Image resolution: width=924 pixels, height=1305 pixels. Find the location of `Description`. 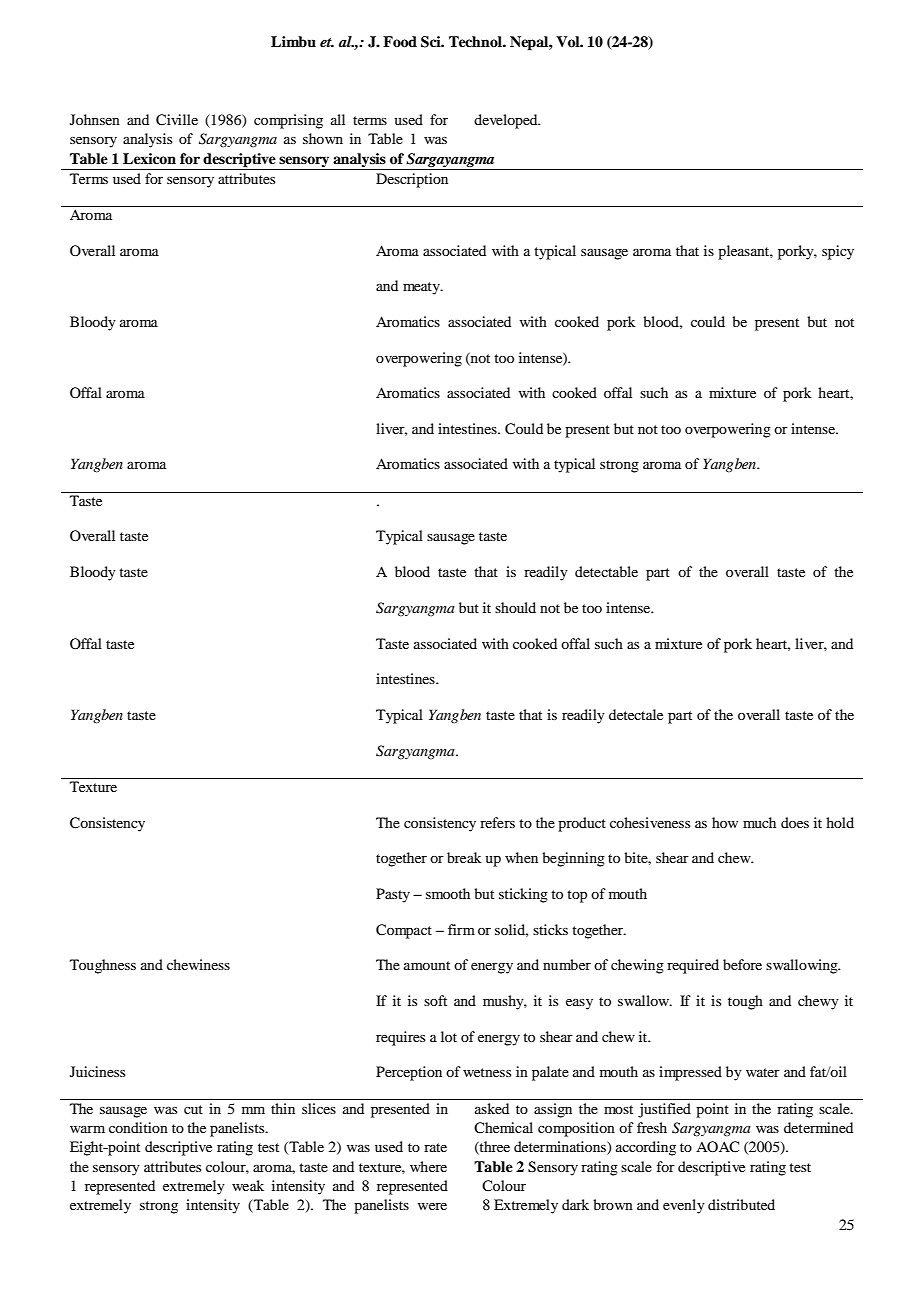

Description is located at coordinates (412, 180).
